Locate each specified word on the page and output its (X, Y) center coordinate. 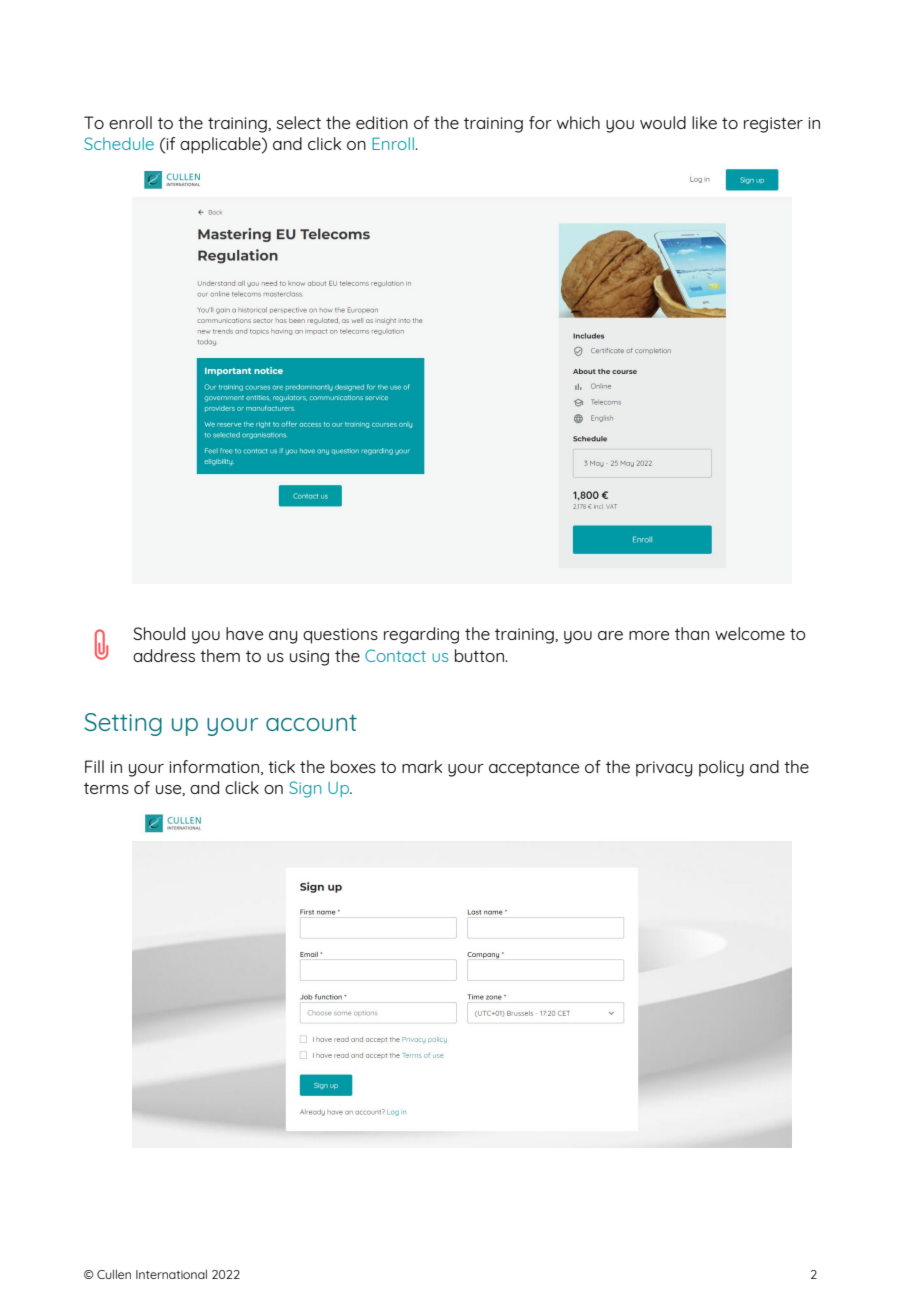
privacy (664, 769)
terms (106, 788)
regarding (421, 635)
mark (422, 766)
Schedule (119, 143)
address (164, 655)
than (692, 633)
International (171, 1274)
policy (721, 768)
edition (382, 122)
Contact (395, 655)
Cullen (114, 1274)
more (649, 635)
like (704, 122)
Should (159, 633)
